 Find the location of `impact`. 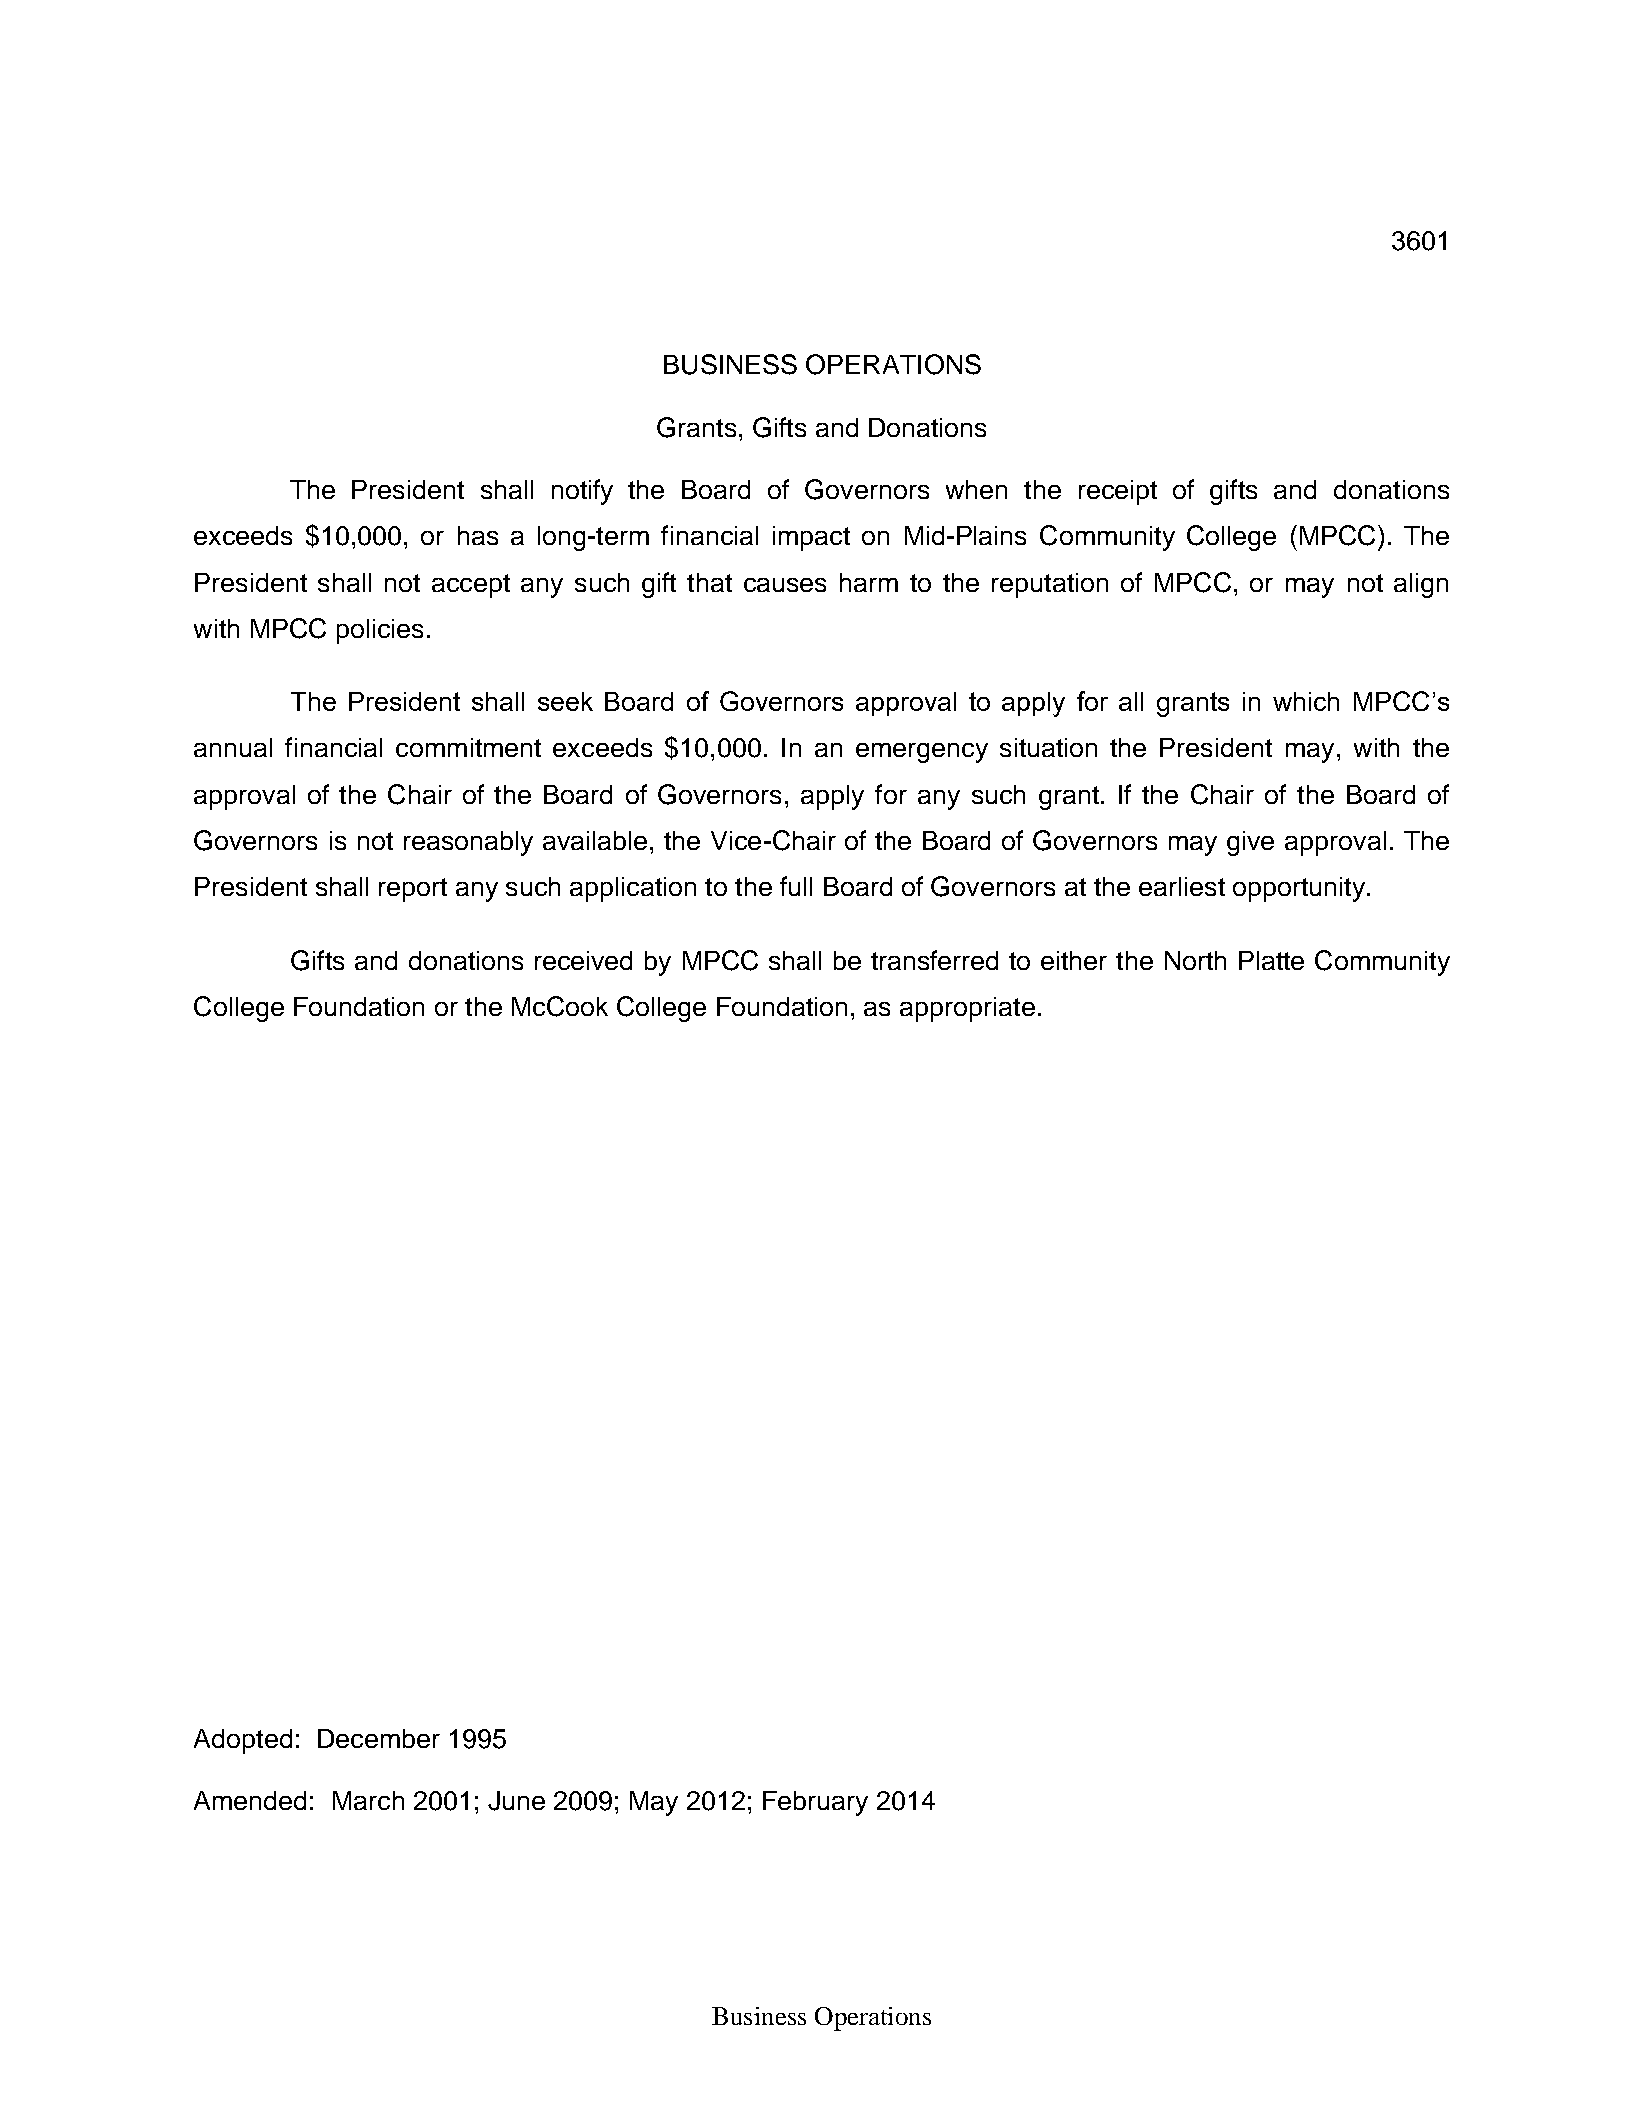

impact is located at coordinates (811, 538).
